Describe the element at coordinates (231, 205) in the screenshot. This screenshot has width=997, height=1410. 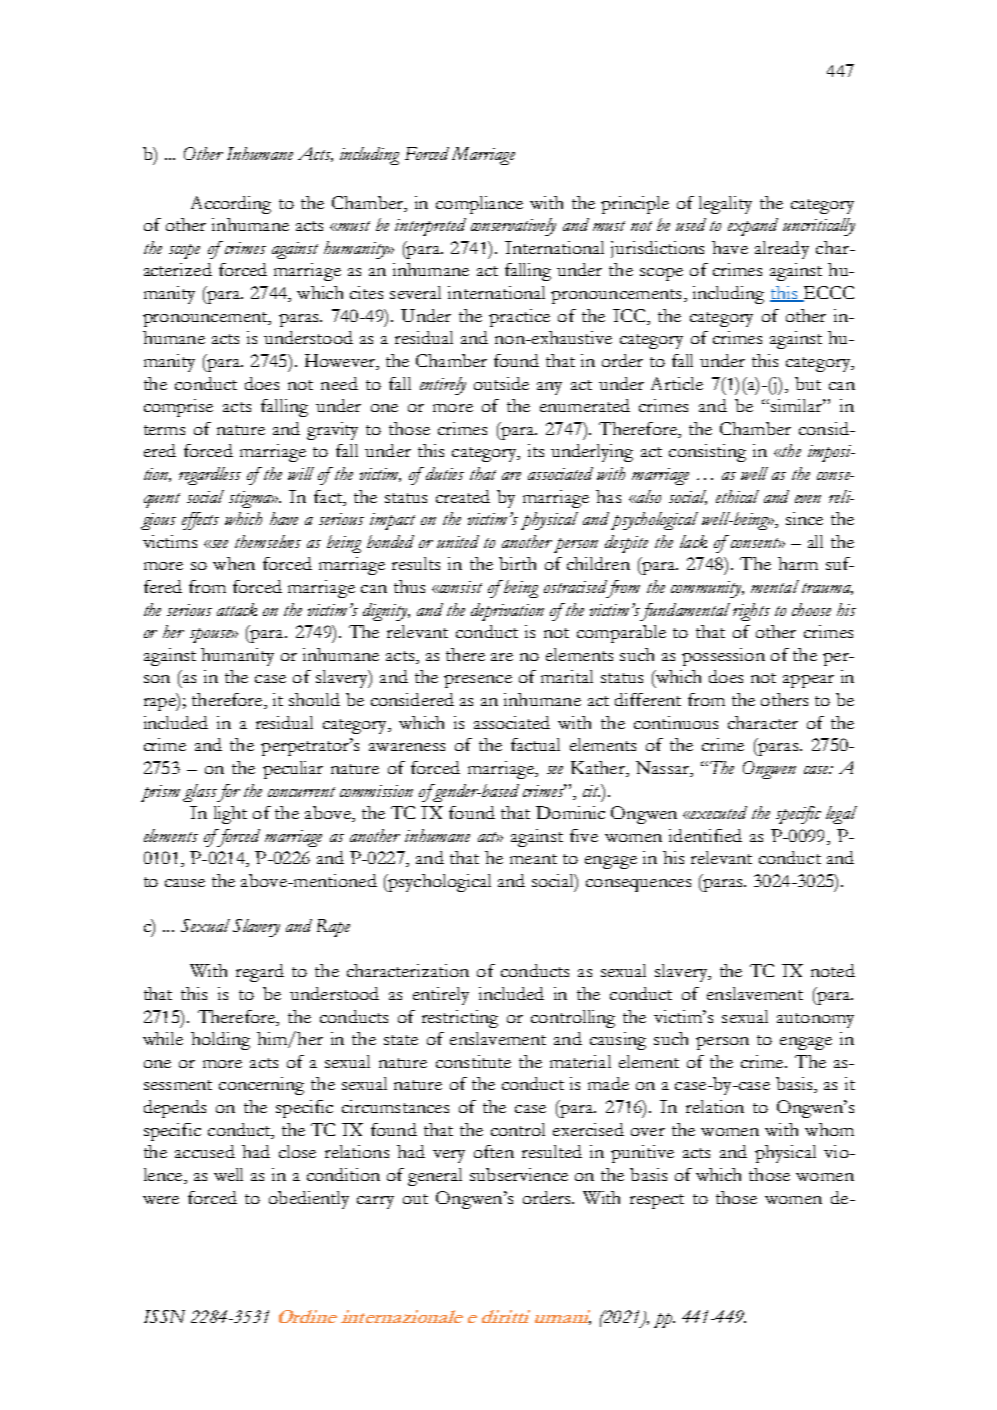
I see `According` at that location.
